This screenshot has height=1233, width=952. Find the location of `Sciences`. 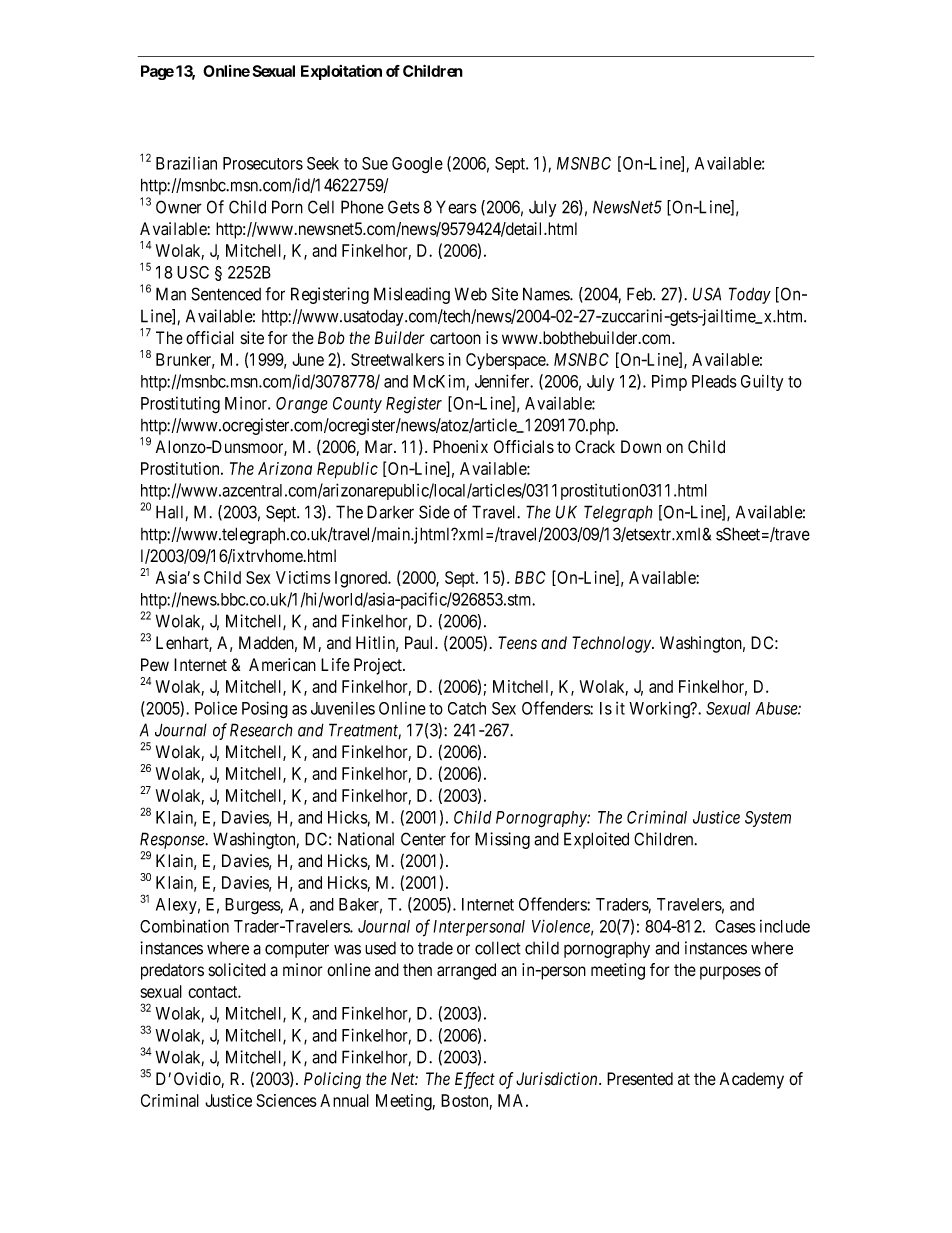

Sciences is located at coordinates (287, 1100).
